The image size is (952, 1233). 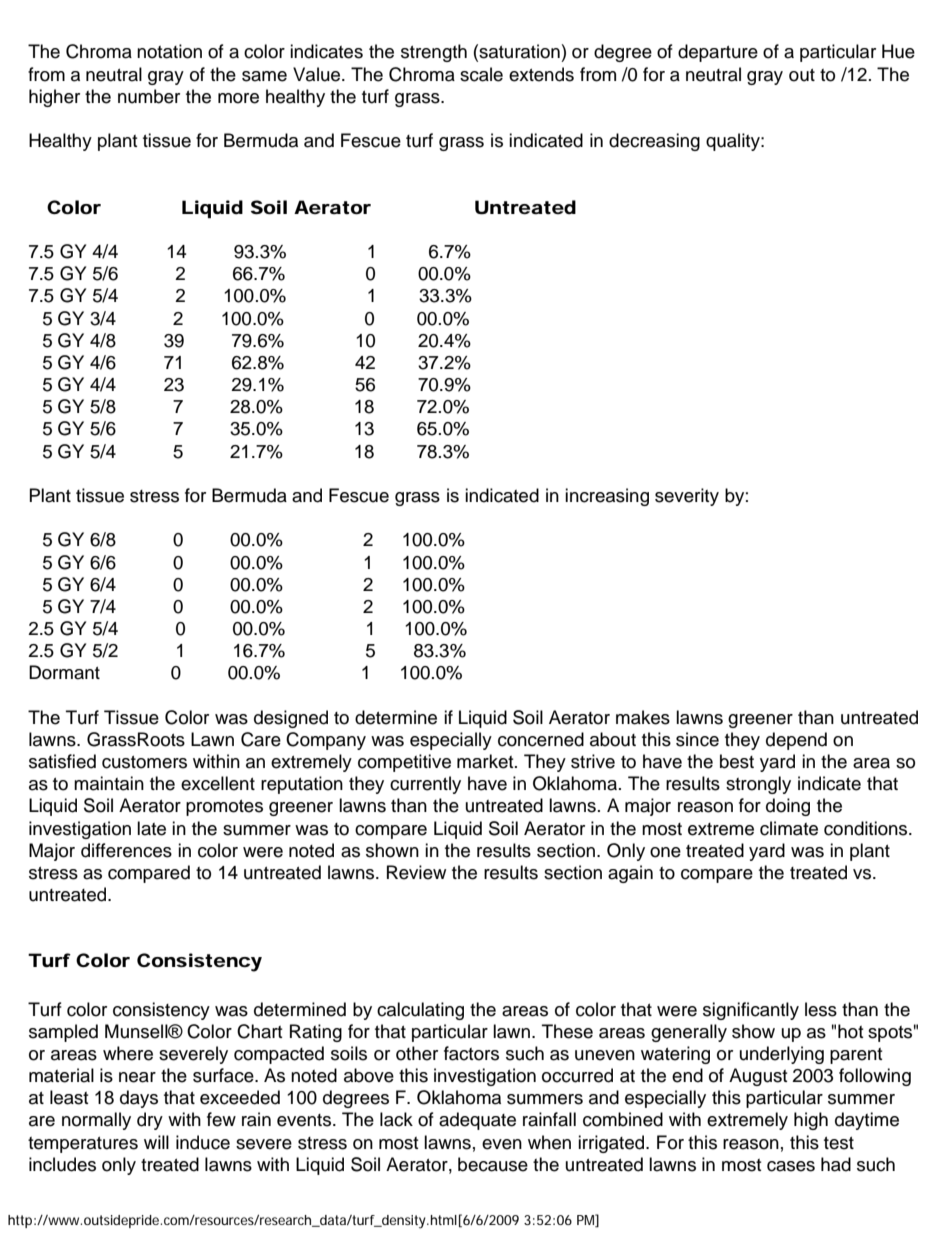 I want to click on severity, so click(x=687, y=497).
